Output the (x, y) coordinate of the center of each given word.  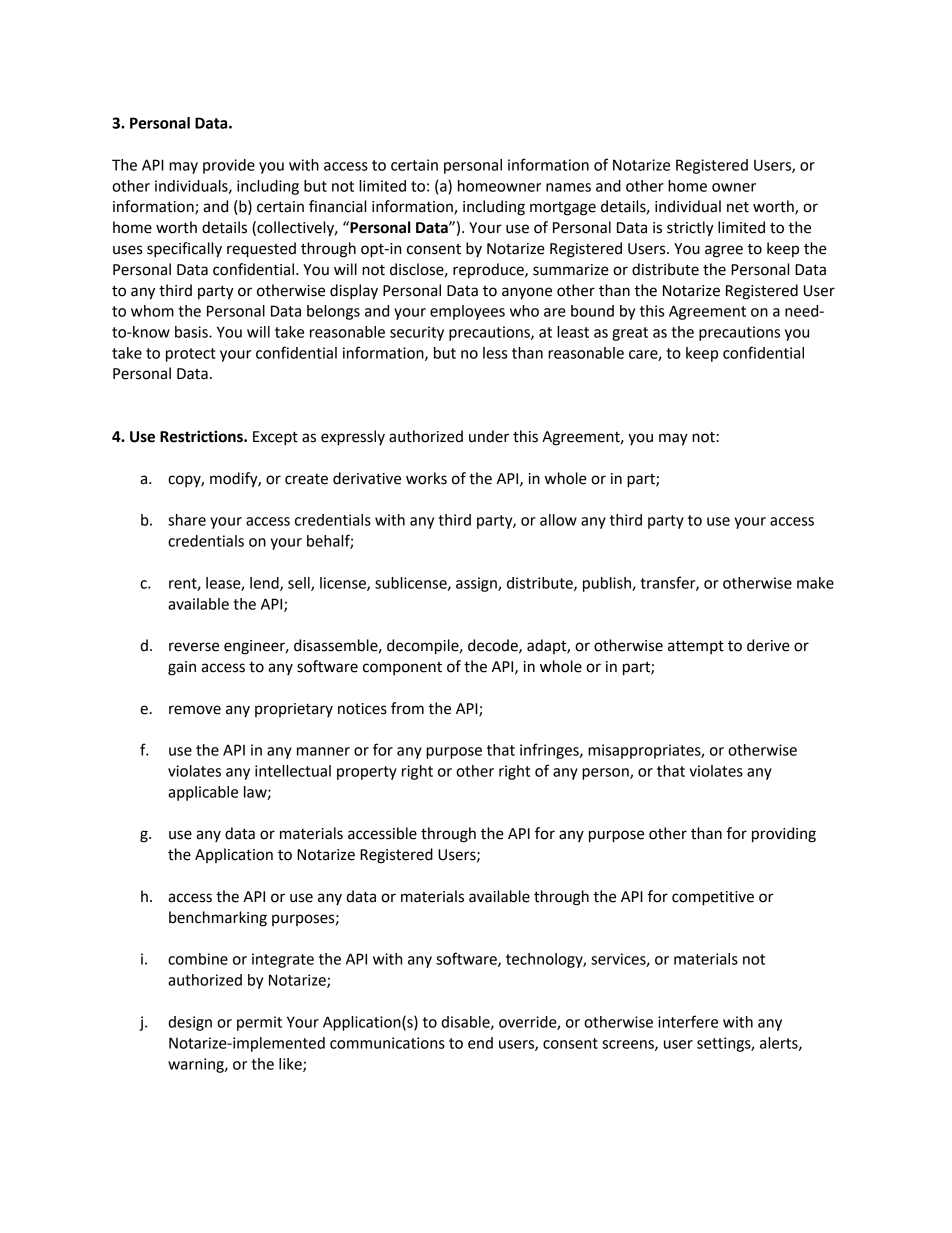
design (190, 1023)
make (815, 583)
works (426, 478)
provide (229, 166)
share (187, 520)
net (738, 207)
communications (387, 1043)
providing (784, 835)
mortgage (563, 209)
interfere (688, 1021)
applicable (203, 793)
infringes (550, 751)
